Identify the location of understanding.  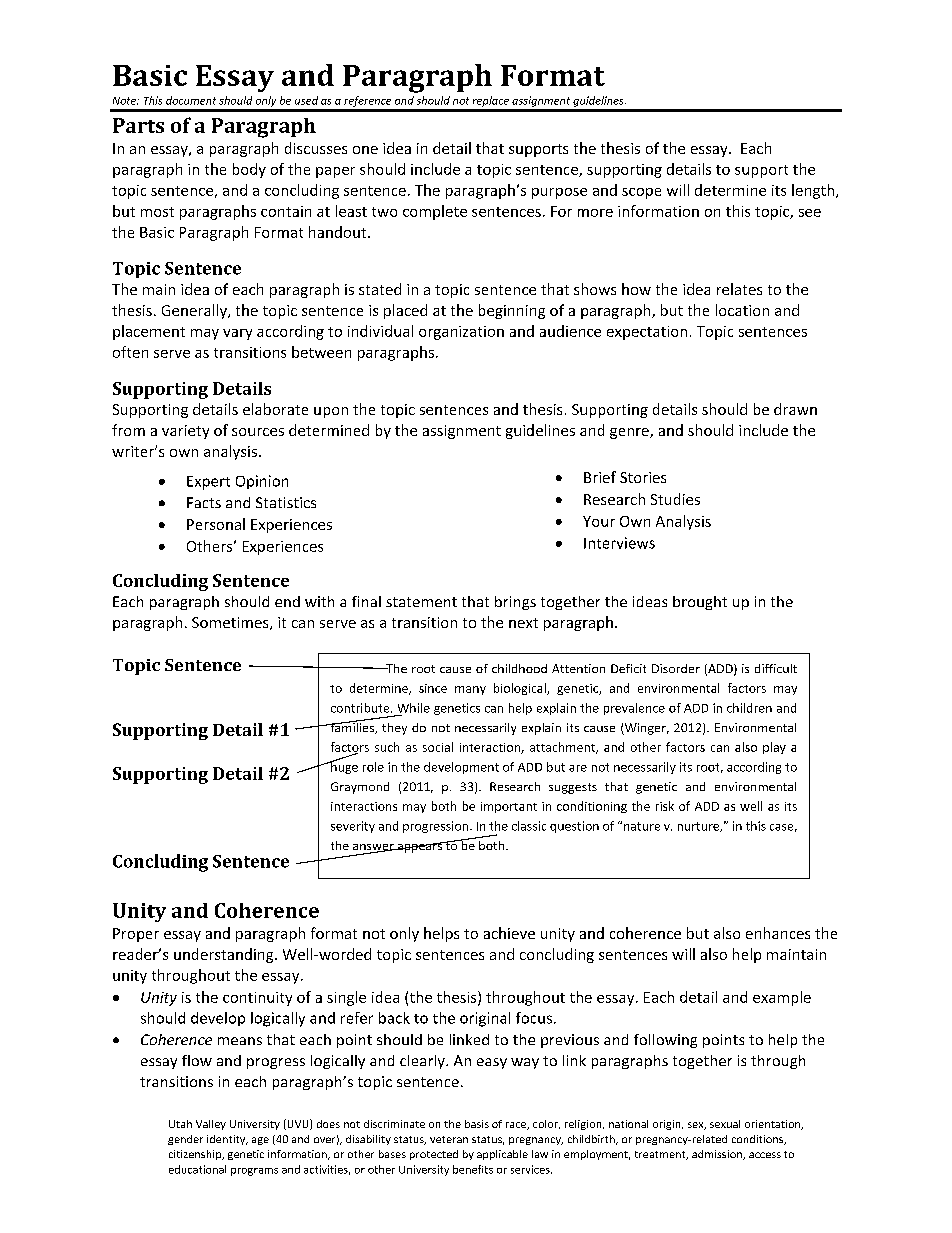
(225, 955).
